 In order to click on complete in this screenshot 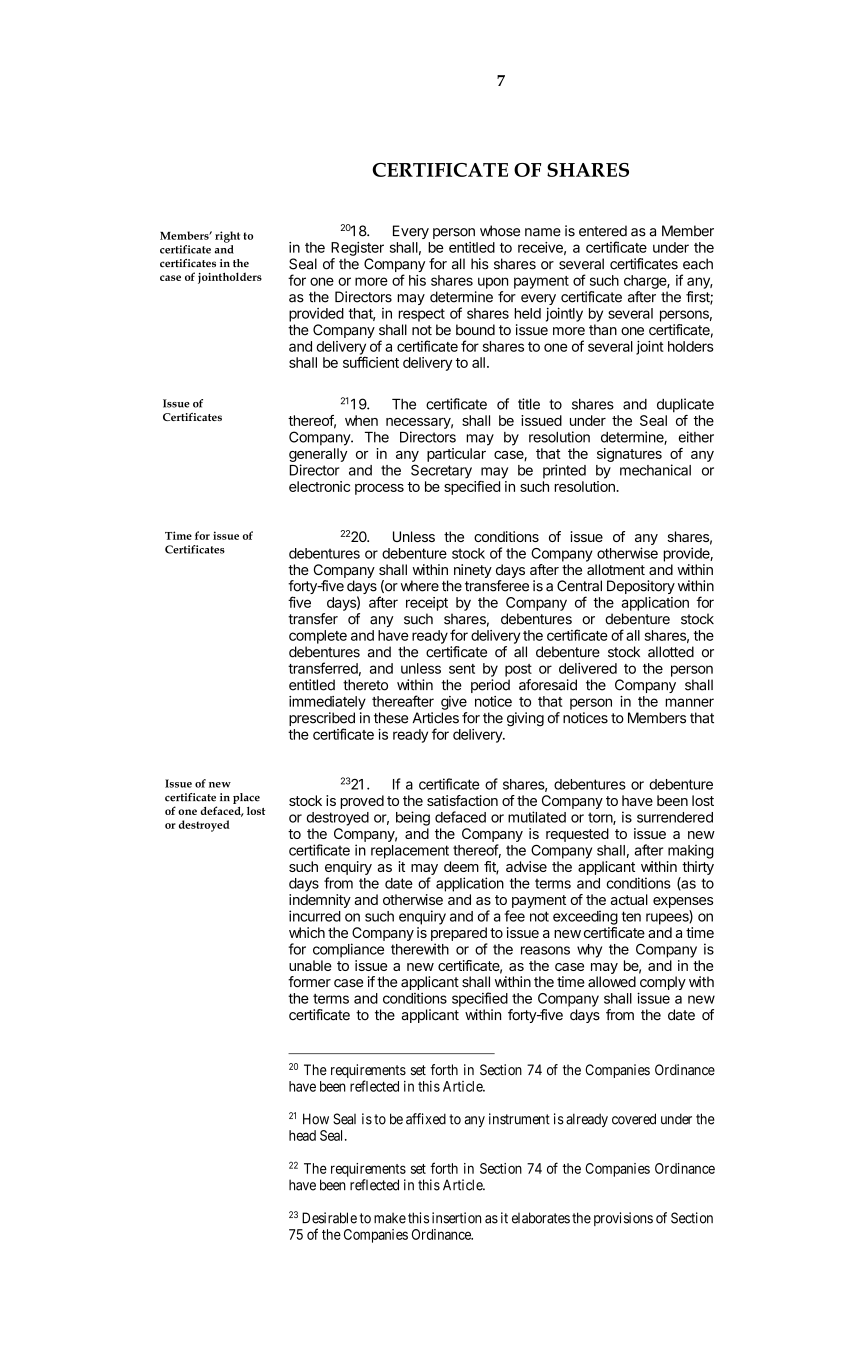, I will do `click(318, 637)`.
